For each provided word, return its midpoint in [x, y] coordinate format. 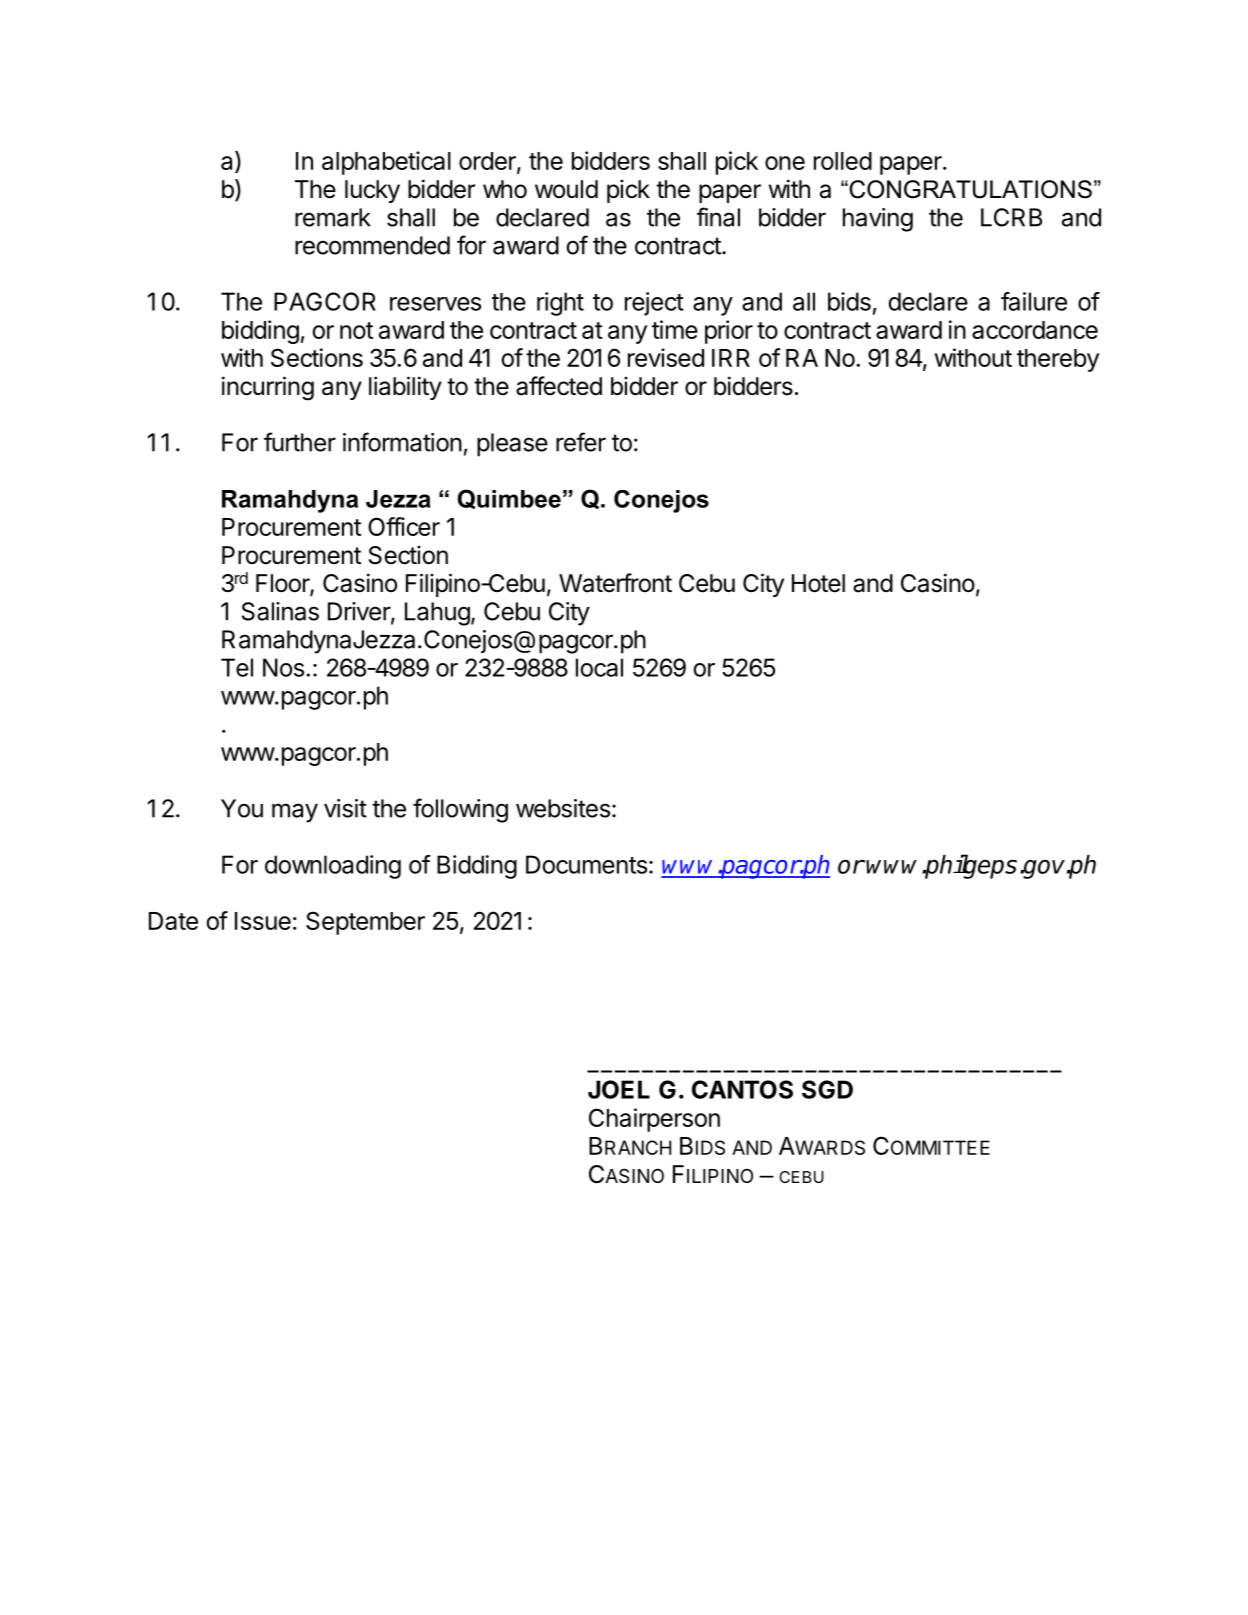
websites [563, 808]
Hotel [818, 583]
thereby [1058, 360]
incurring [268, 388]
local [599, 667]
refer [581, 442]
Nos [283, 667]
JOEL [619, 1089]
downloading [333, 867]
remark [333, 217]
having [878, 220]
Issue [263, 921]
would [566, 189]
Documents [586, 864]
